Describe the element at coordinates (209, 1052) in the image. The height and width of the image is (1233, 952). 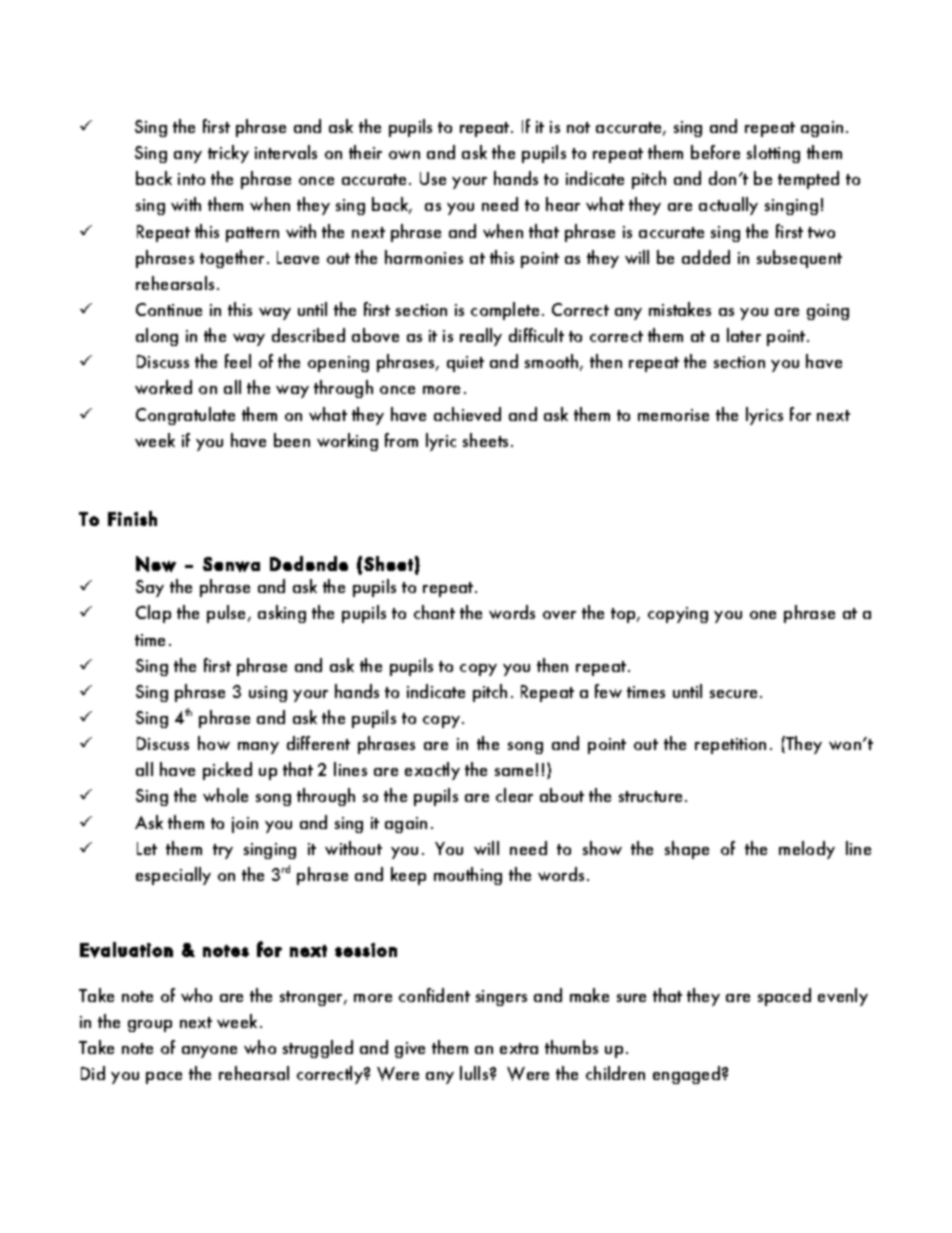
I see `anyone` at that location.
